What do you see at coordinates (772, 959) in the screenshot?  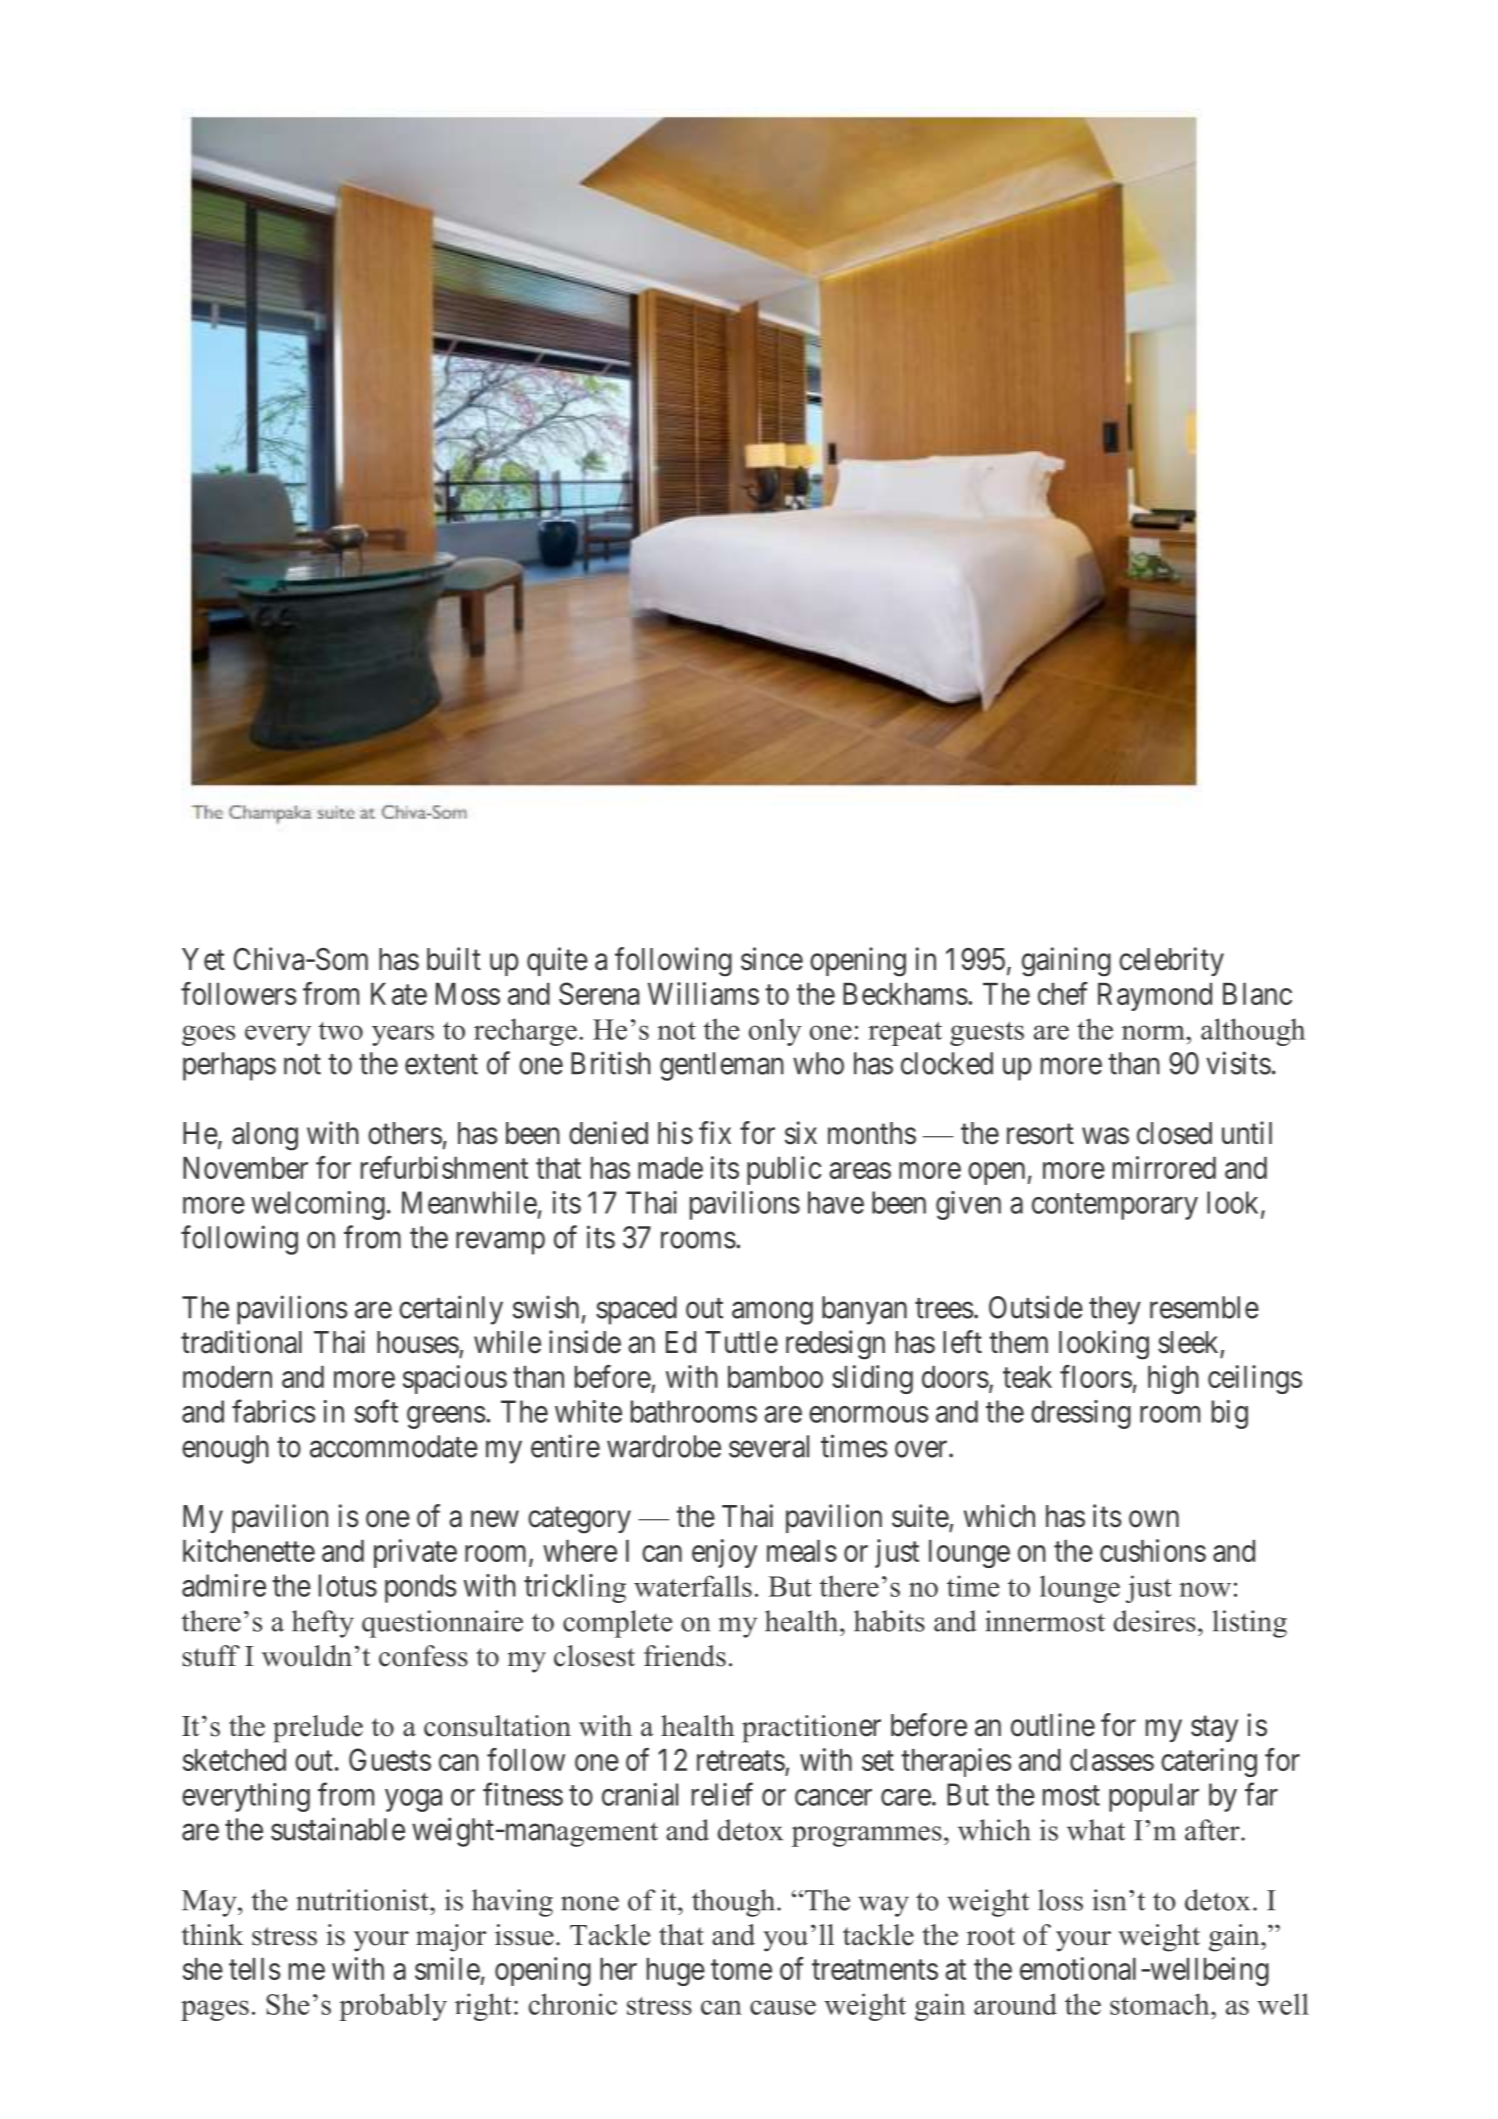 I see `since` at bounding box center [772, 959].
